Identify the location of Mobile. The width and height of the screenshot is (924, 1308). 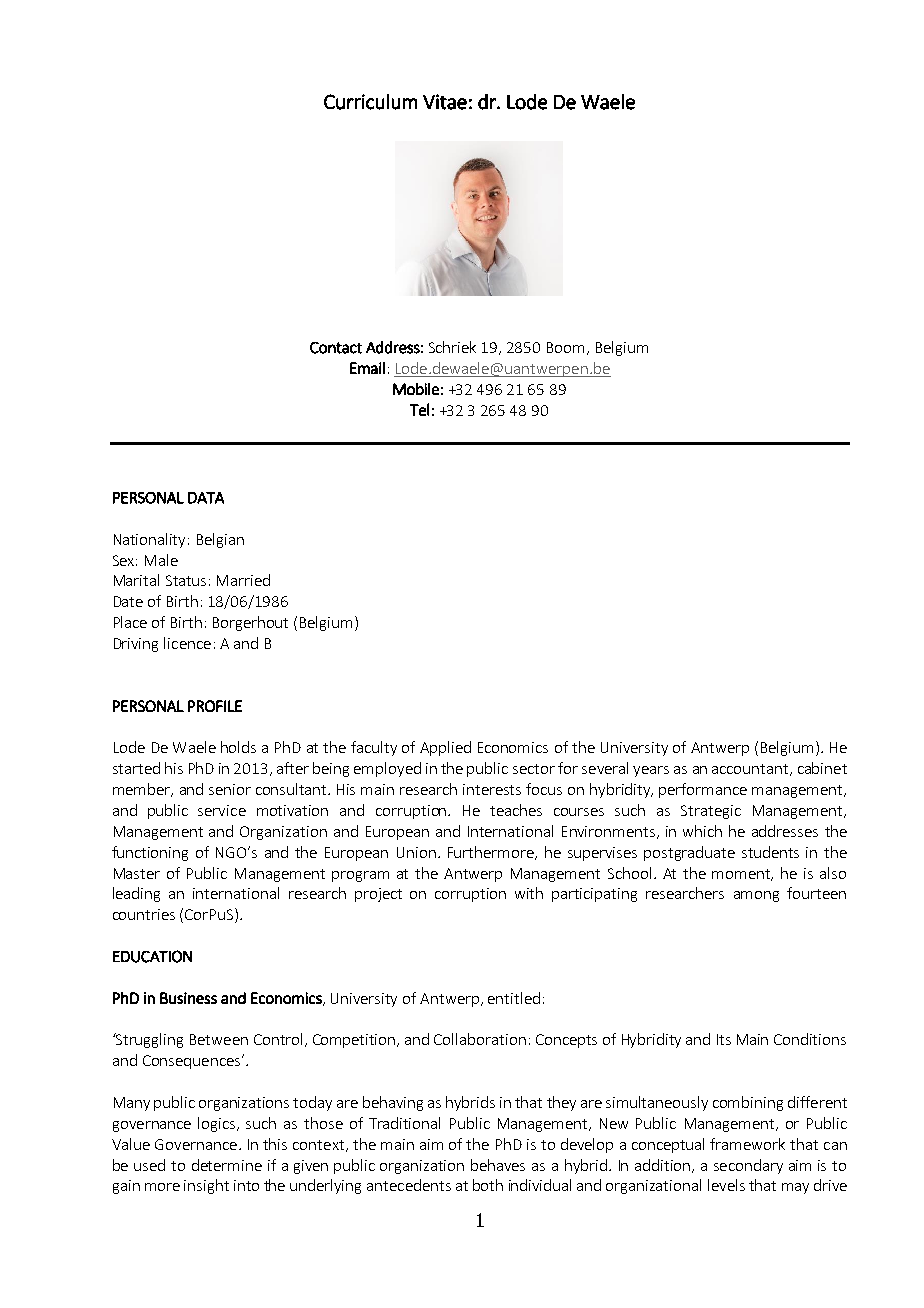
(416, 389).
